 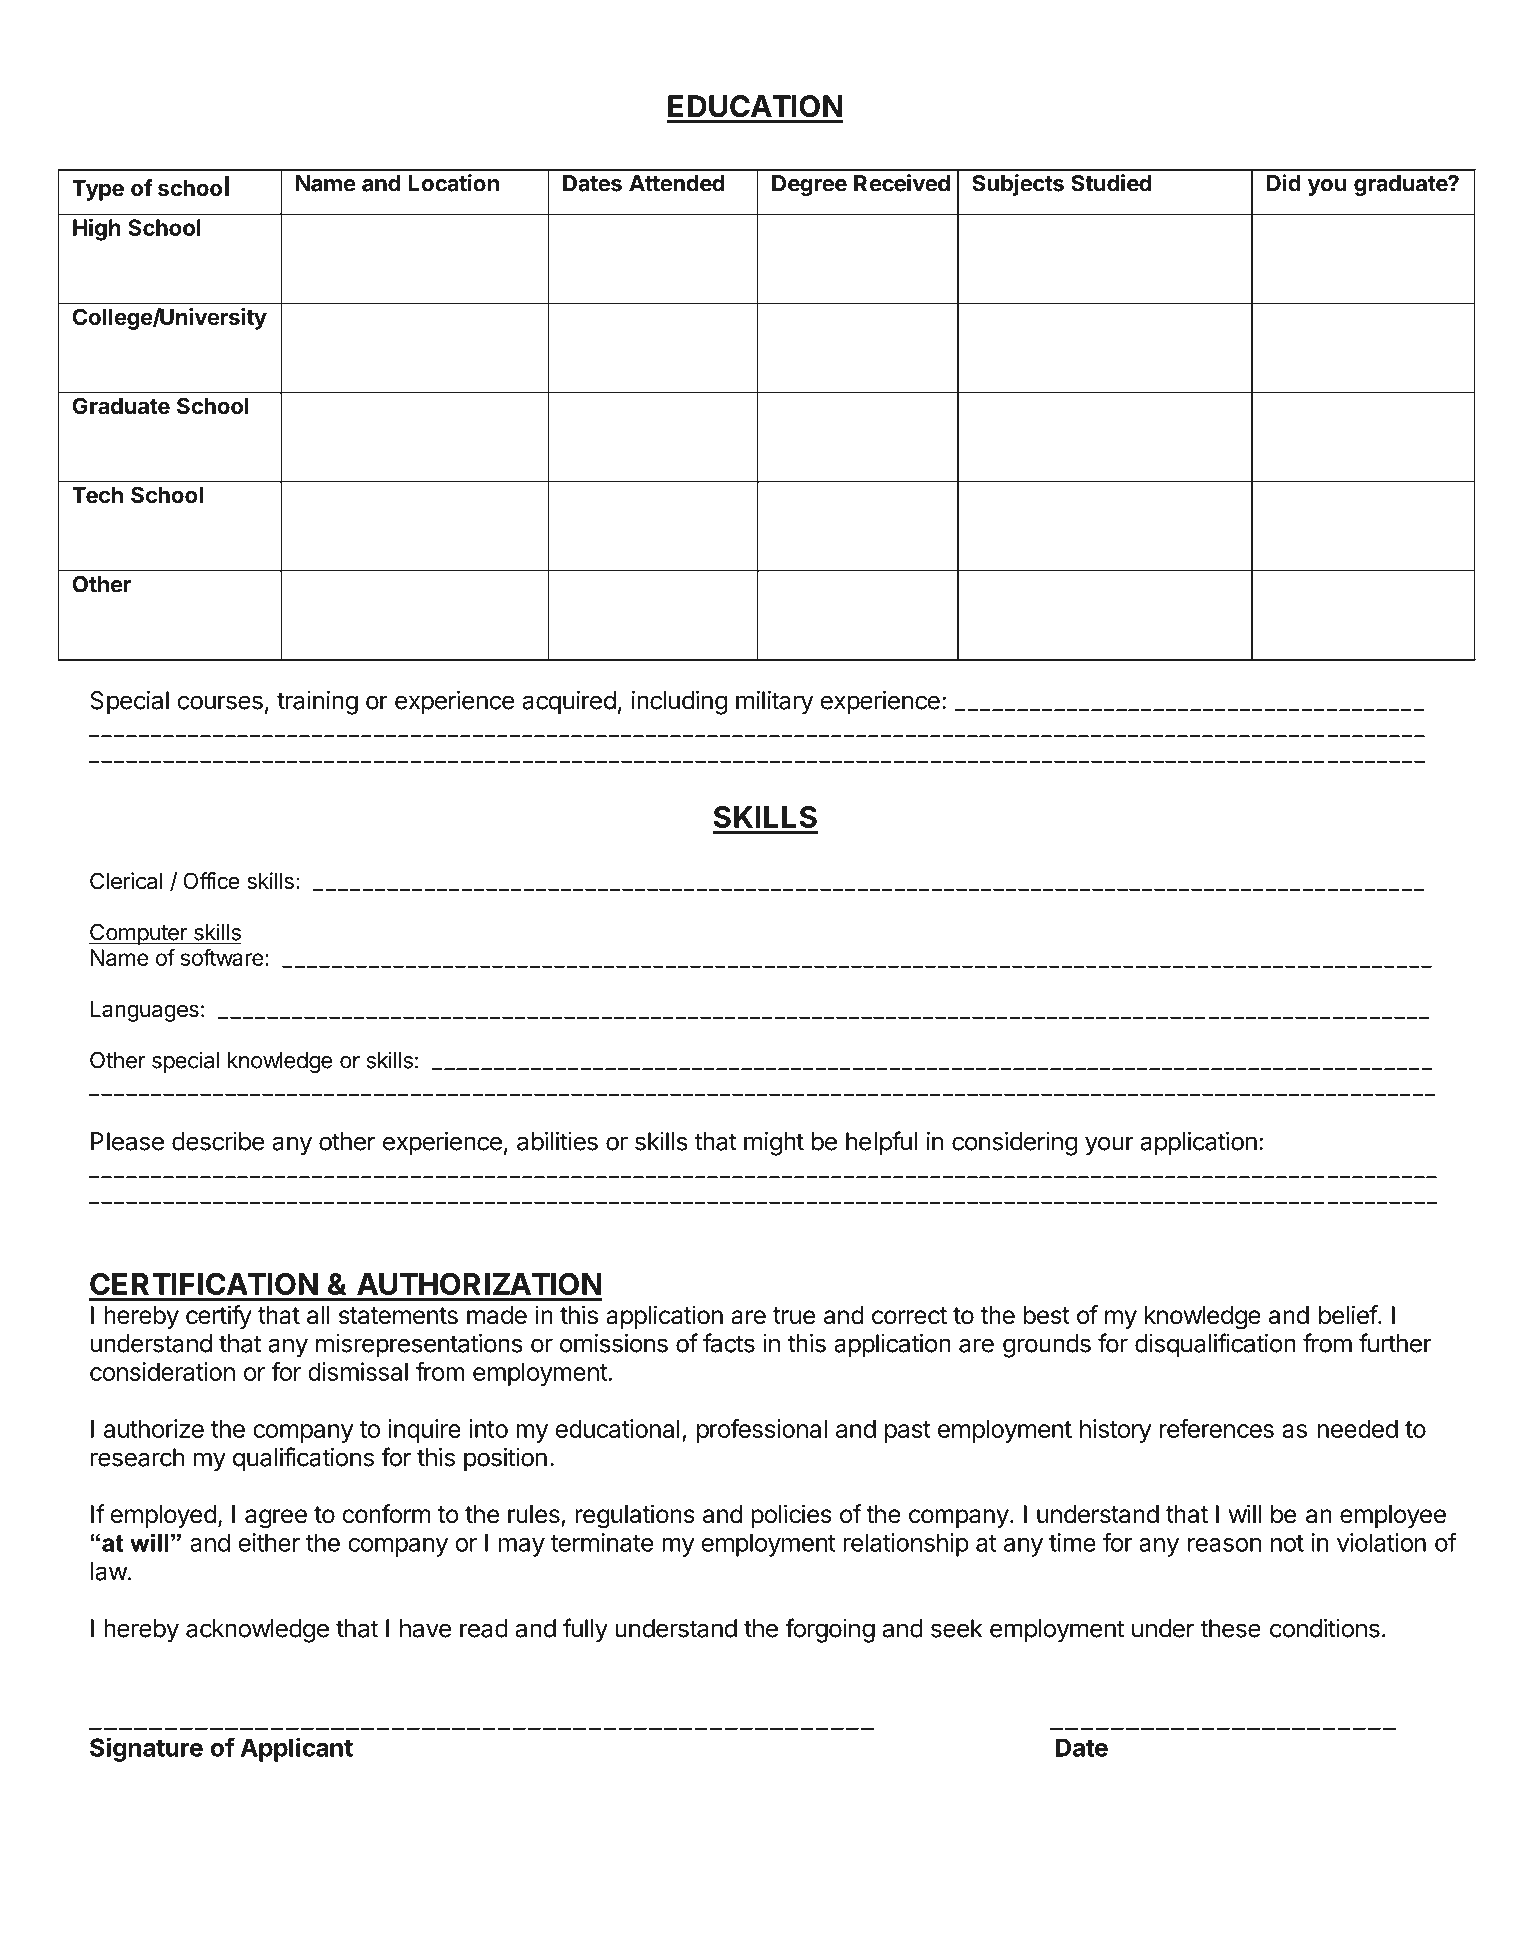 I want to click on military, so click(x=774, y=703).
